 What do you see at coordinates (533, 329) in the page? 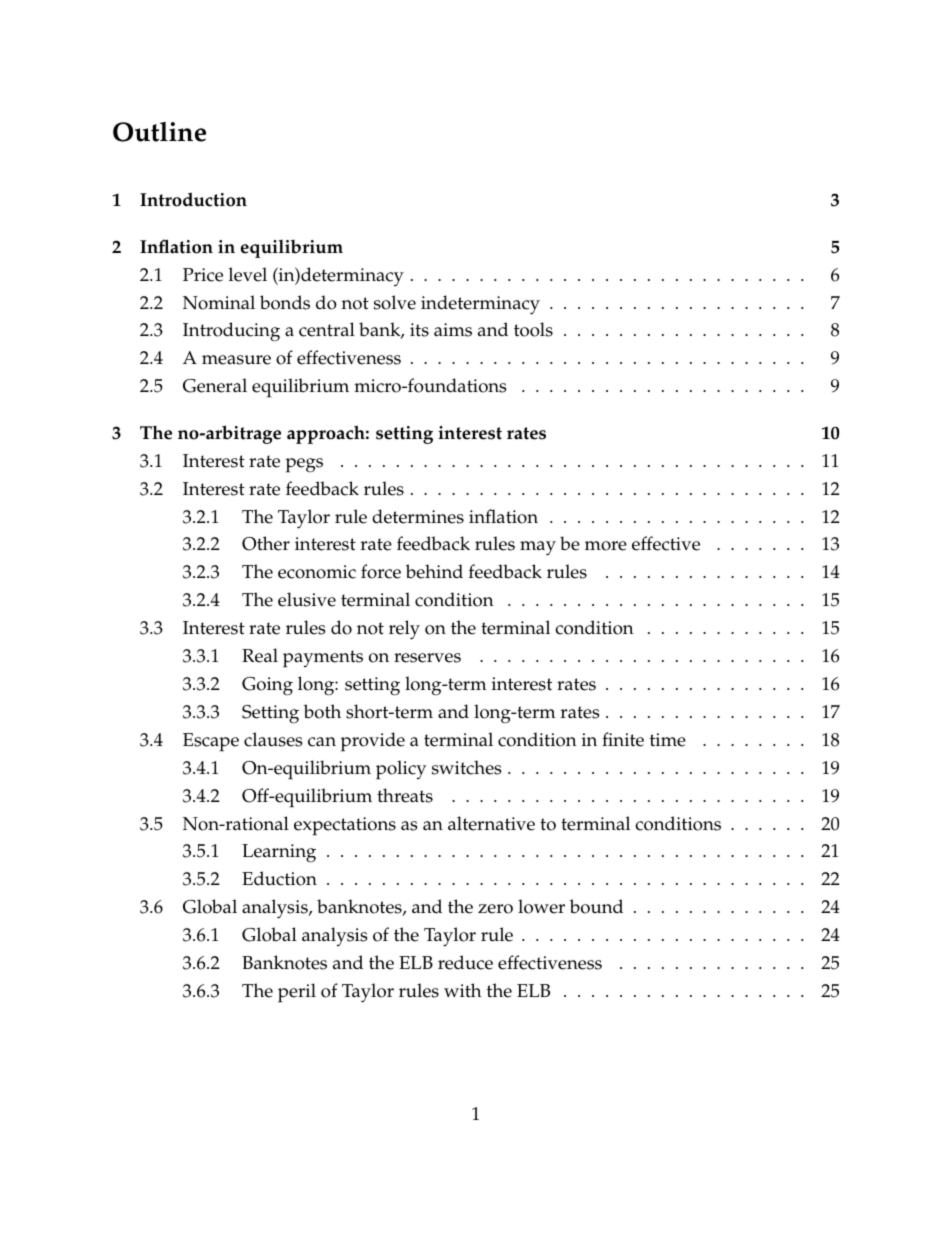
I see `tools` at bounding box center [533, 329].
